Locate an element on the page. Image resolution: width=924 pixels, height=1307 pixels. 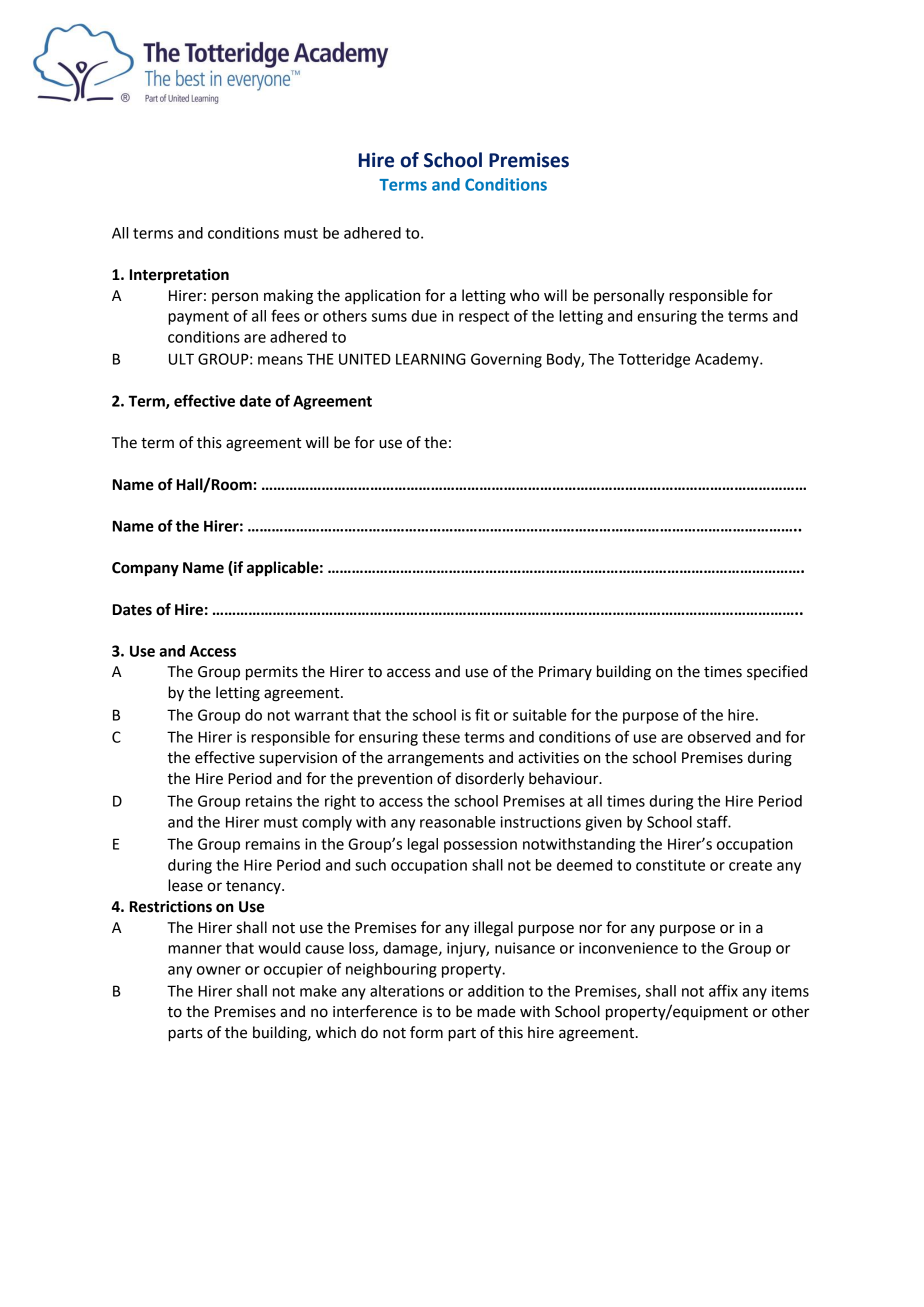
retains is located at coordinates (269, 801).
